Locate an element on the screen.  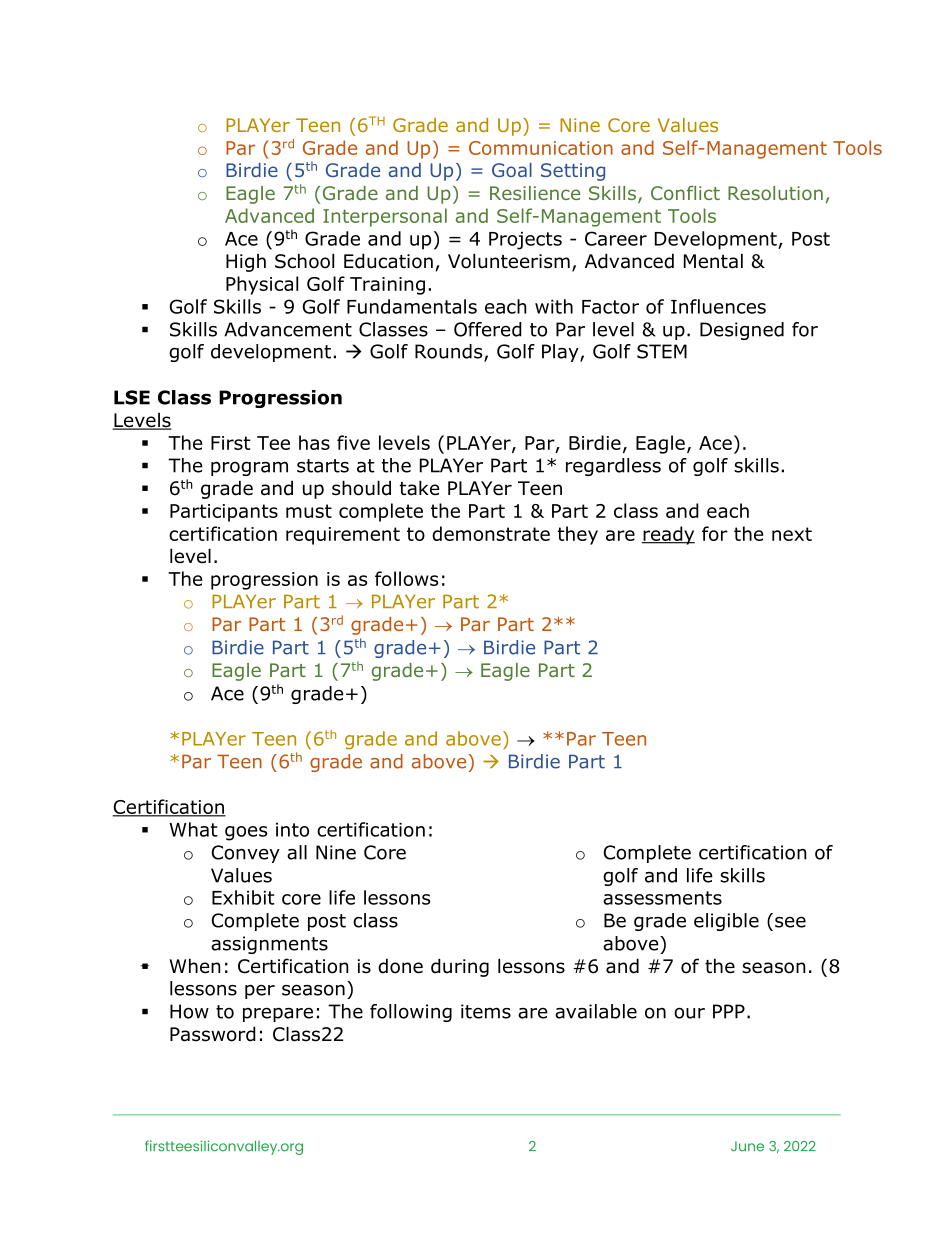
Conflict is located at coordinates (685, 193).
